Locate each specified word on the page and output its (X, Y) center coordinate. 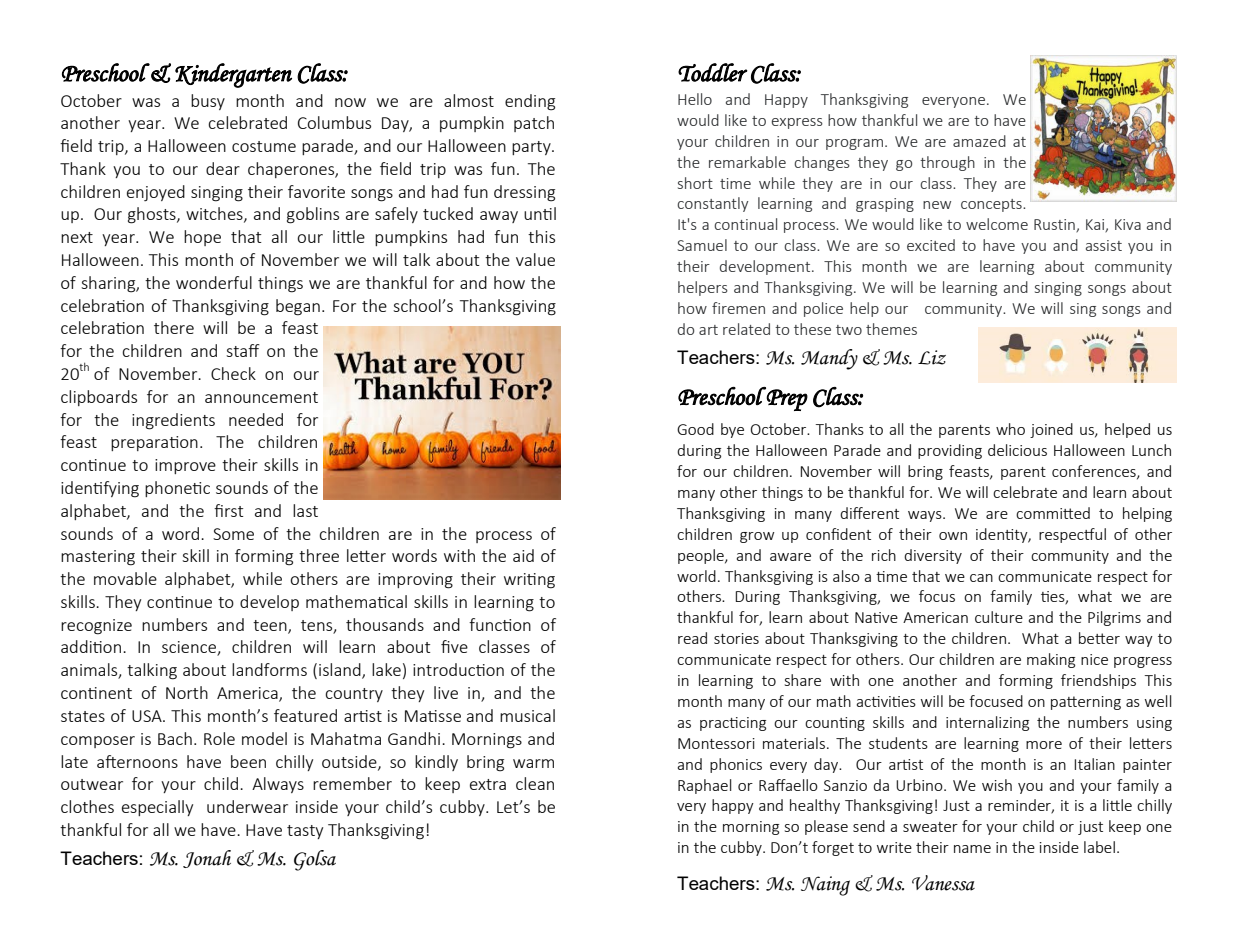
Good (695, 429)
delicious (1017, 450)
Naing (825, 886)
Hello (695, 99)
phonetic (177, 489)
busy (208, 102)
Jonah (207, 859)
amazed (979, 141)
